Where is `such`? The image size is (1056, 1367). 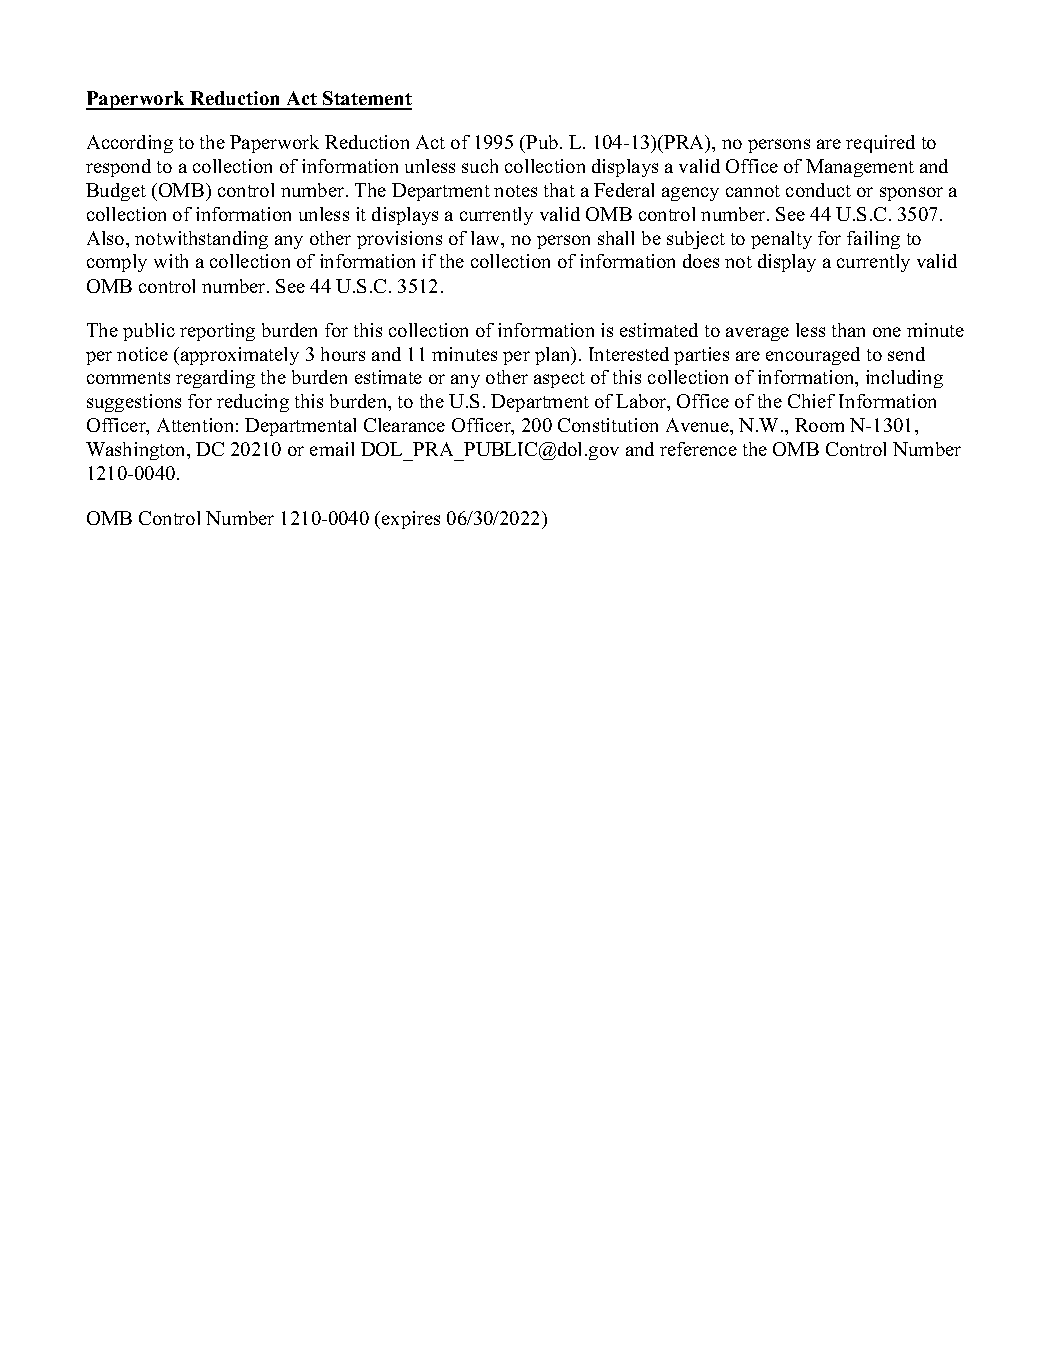
such is located at coordinates (480, 166).
